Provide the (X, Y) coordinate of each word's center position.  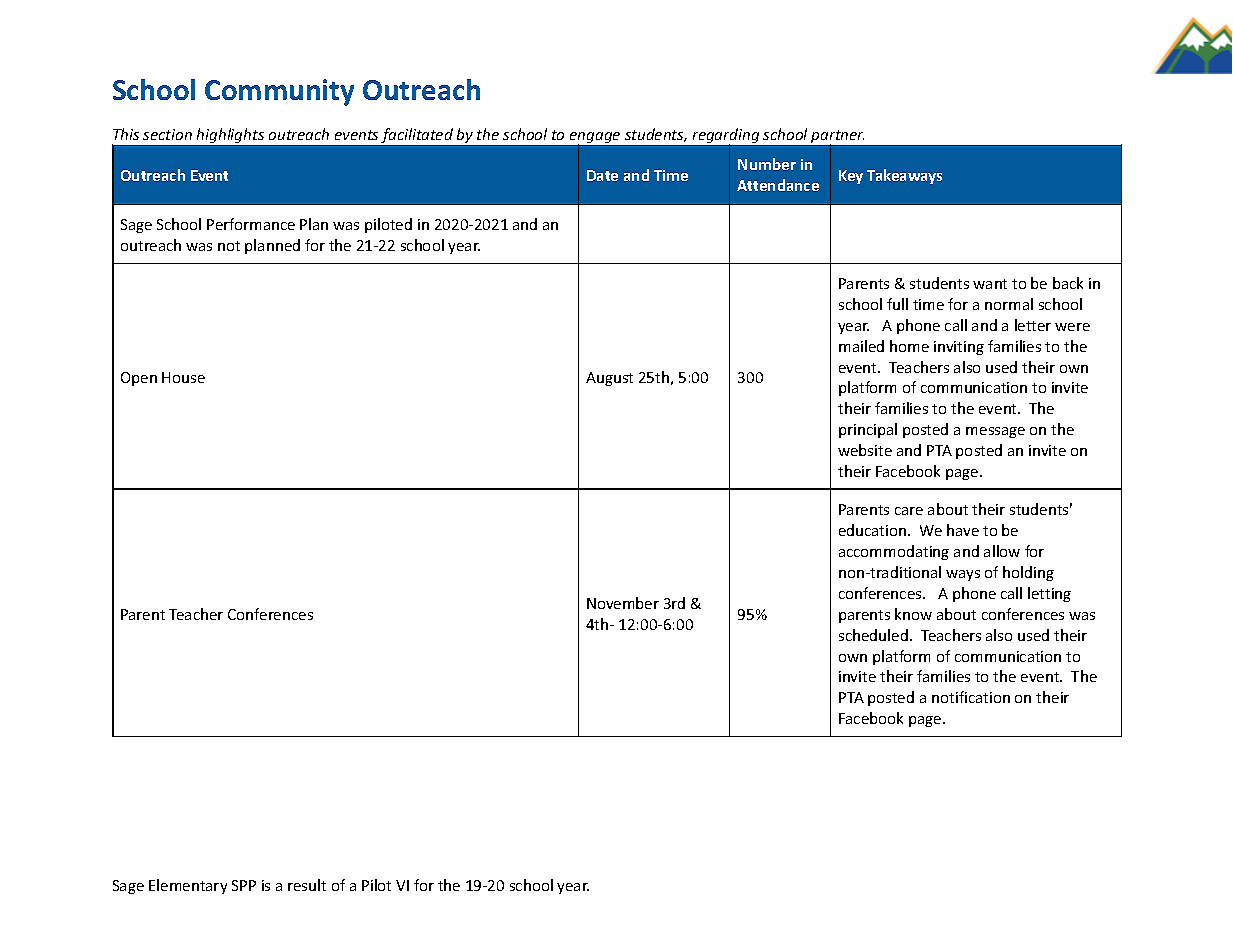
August (609, 379)
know (913, 614)
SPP (244, 885)
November (623, 603)
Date (602, 175)
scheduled (873, 635)
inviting (959, 348)
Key (851, 177)
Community (279, 92)
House (183, 377)
